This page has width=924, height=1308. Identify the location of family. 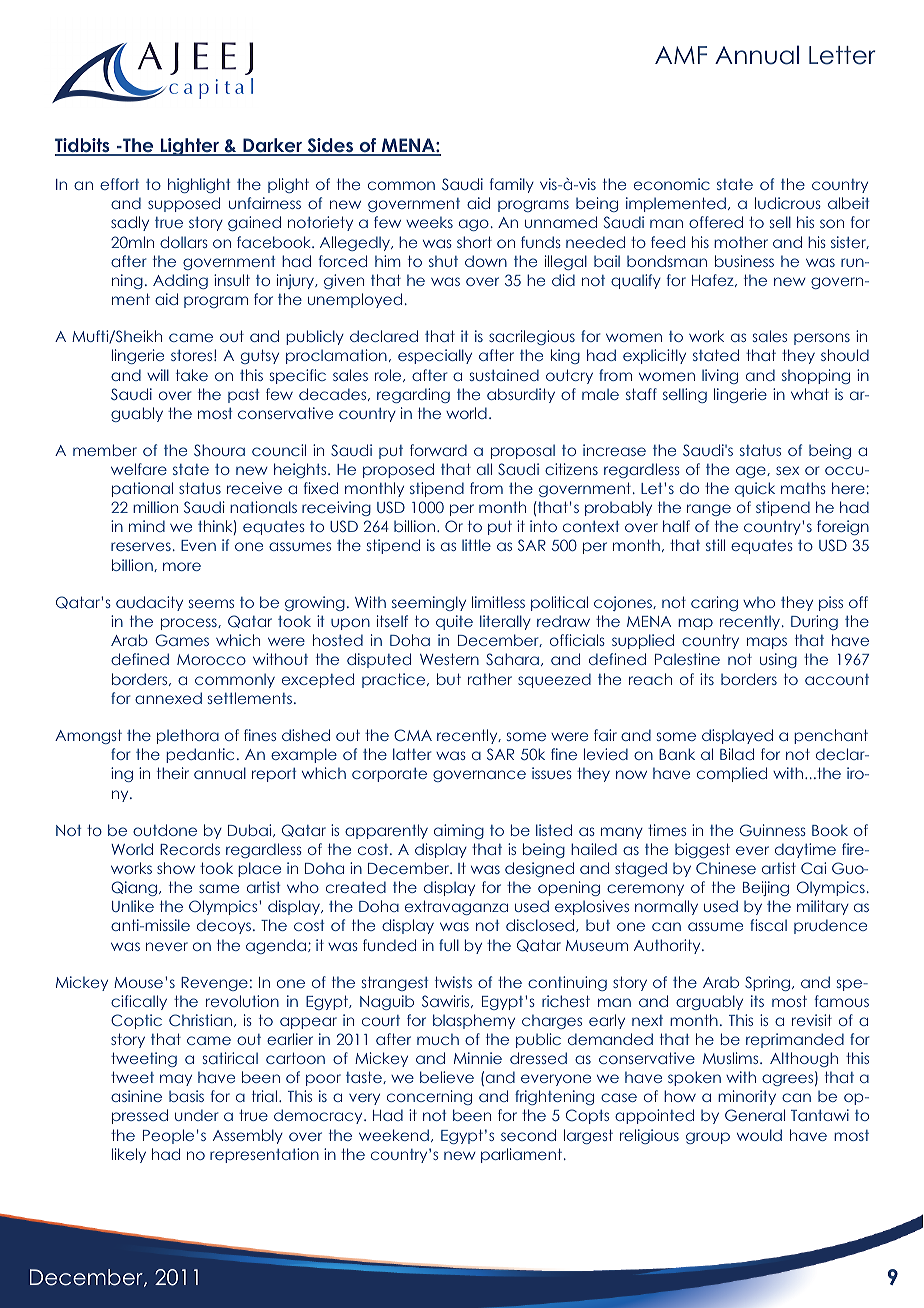
(512, 185).
